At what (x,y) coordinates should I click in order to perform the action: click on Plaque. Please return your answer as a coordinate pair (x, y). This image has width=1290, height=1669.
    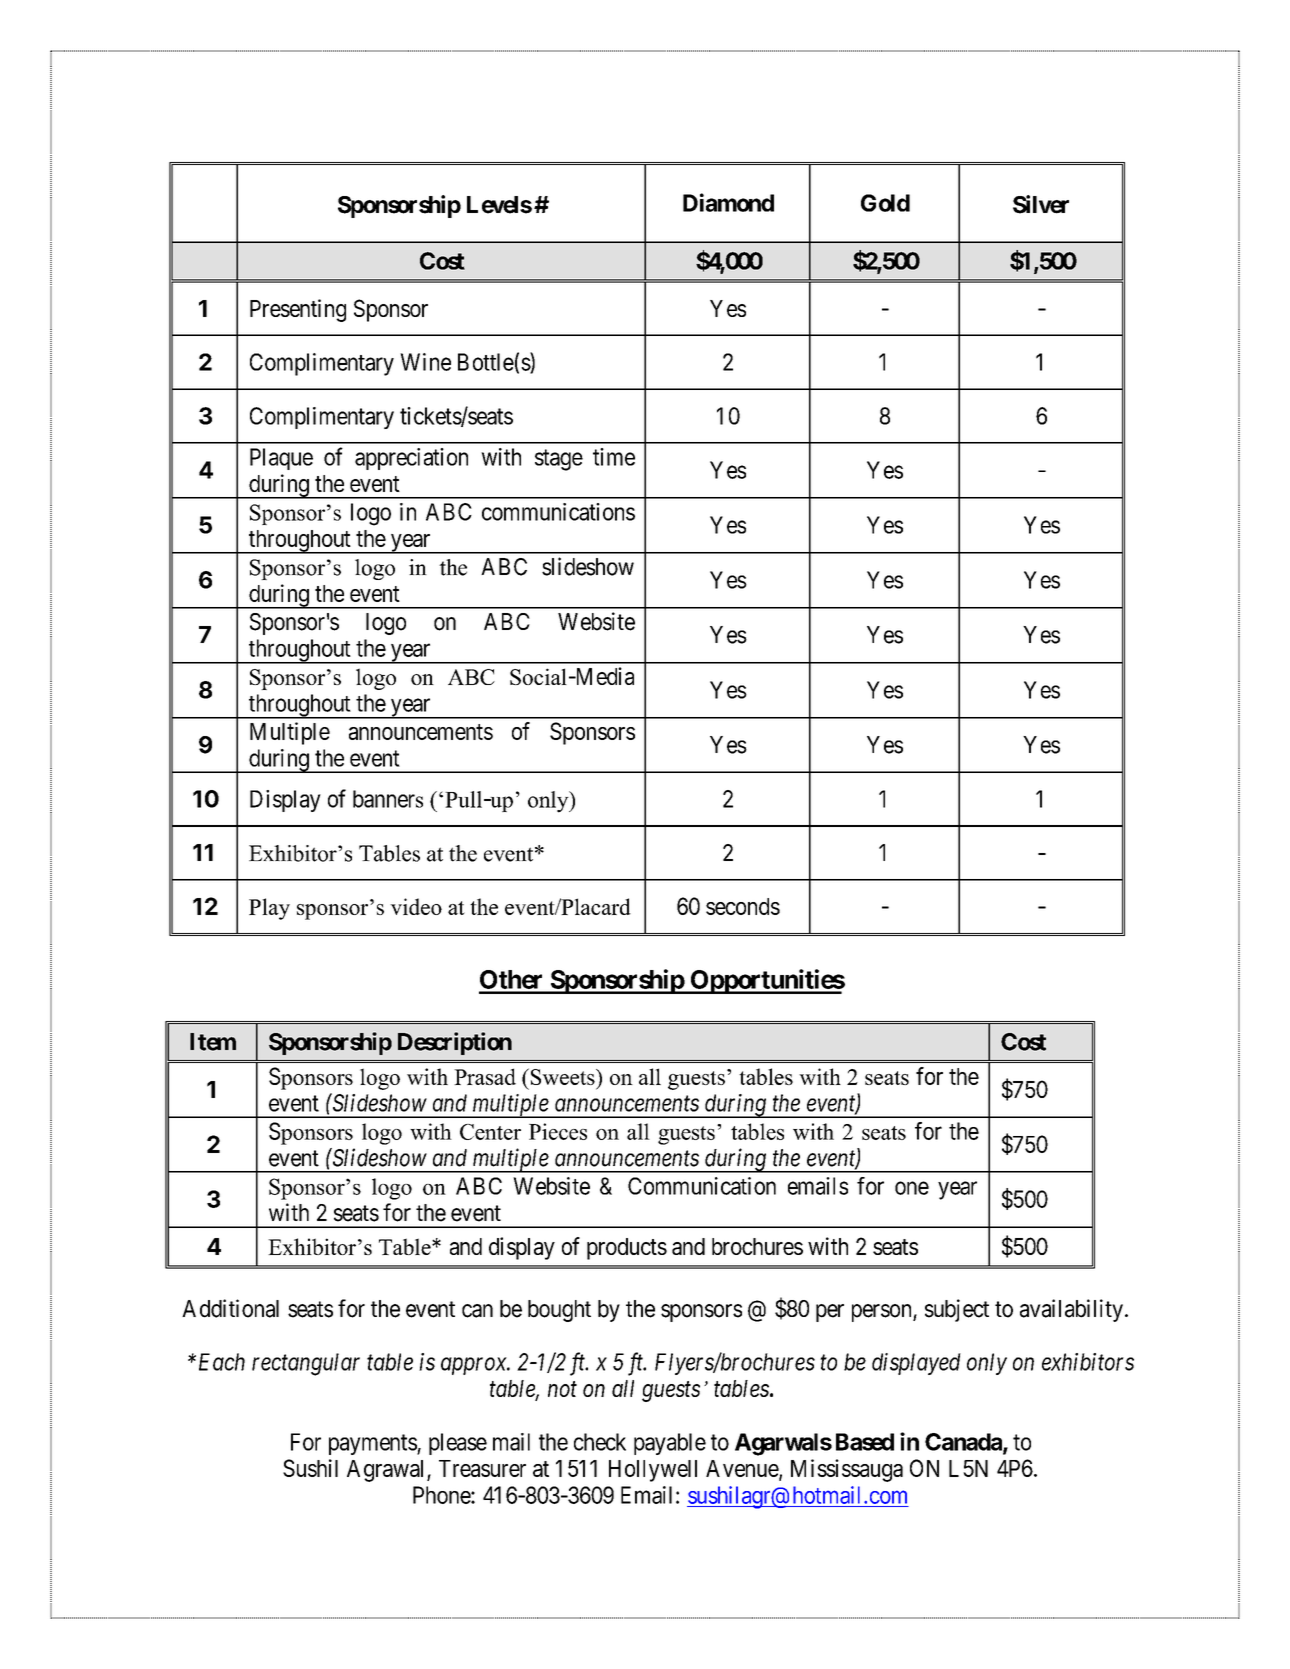
    Looking at the image, I should click on (281, 459).
